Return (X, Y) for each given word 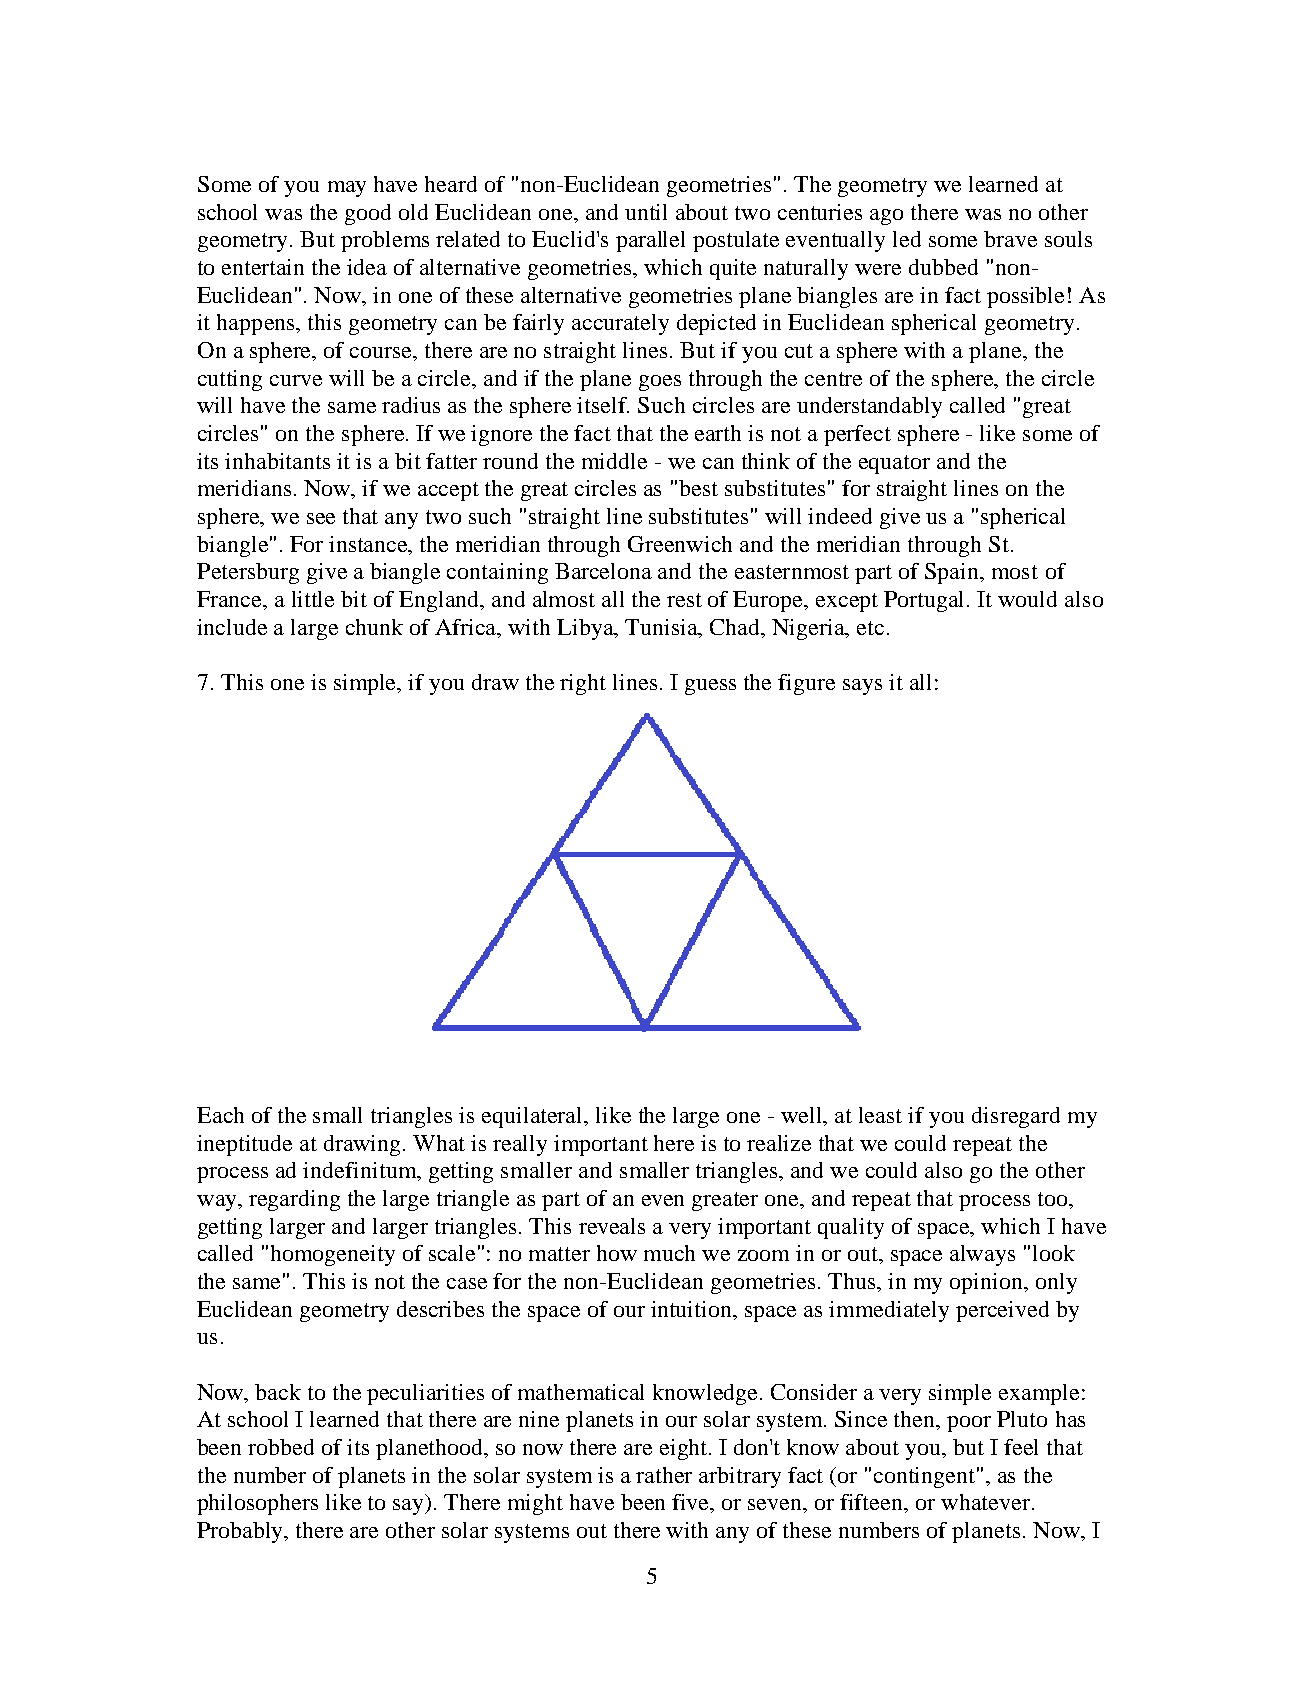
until (646, 212)
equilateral (534, 1117)
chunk (374, 627)
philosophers (257, 1504)
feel (1021, 1447)
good (368, 214)
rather (664, 1475)
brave (1010, 239)
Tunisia (663, 628)
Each (220, 1115)
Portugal (926, 601)
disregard (1016, 1117)
